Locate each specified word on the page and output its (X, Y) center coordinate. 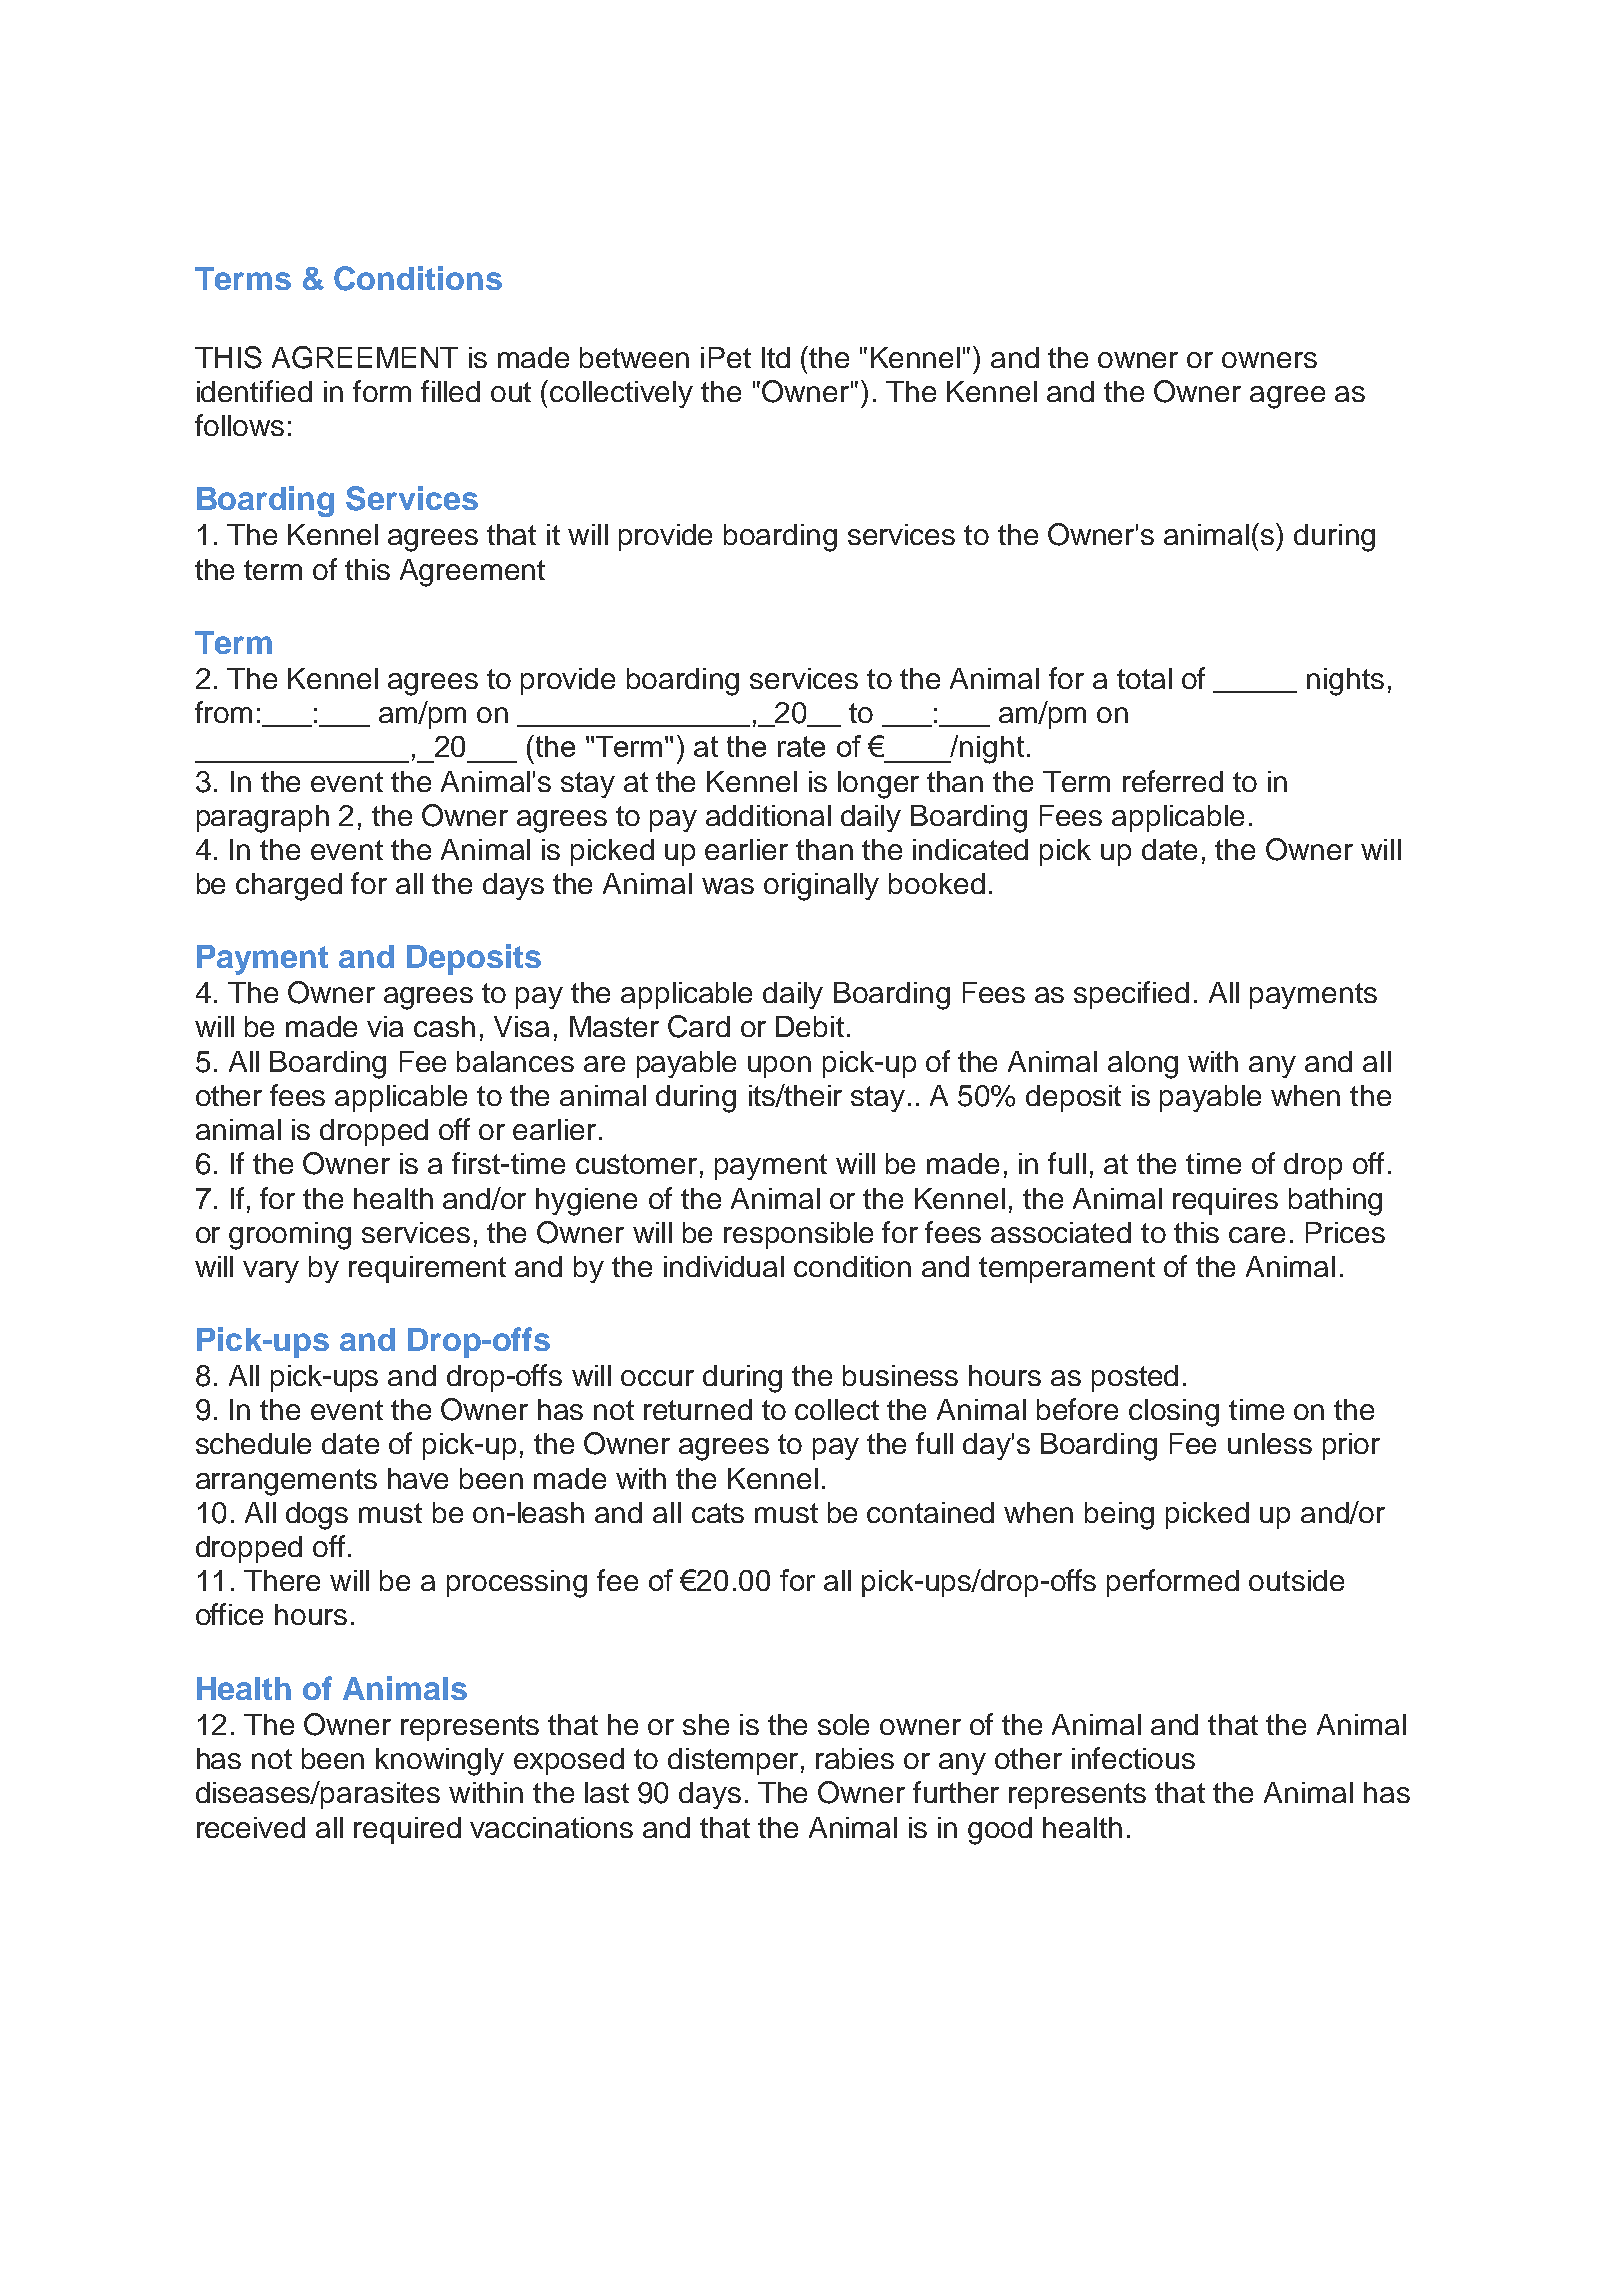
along (1143, 1065)
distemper (733, 1761)
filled (450, 391)
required (407, 1830)
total (1144, 678)
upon (779, 1067)
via (385, 1026)
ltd (776, 357)
